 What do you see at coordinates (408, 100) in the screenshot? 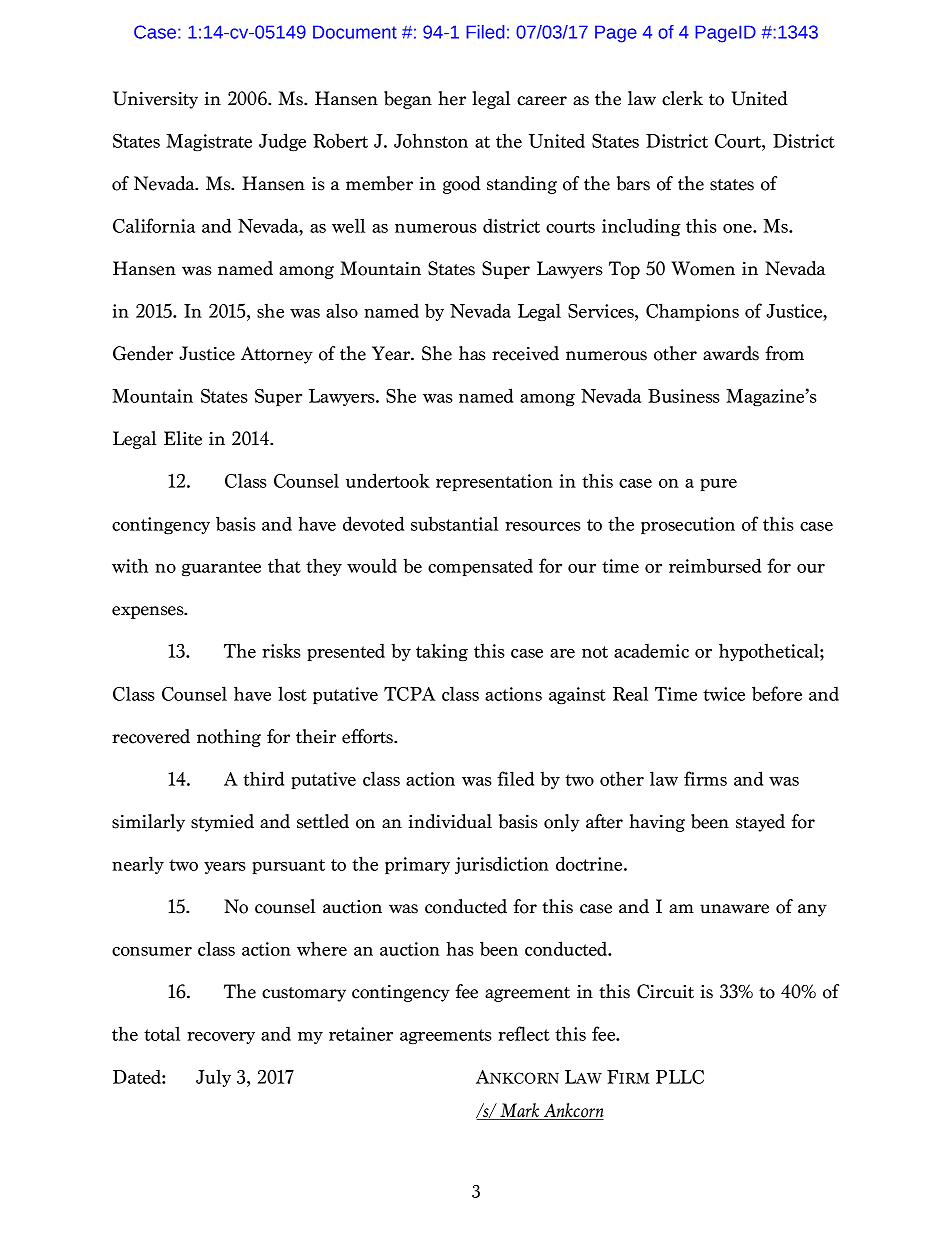
I see `began` at bounding box center [408, 100].
